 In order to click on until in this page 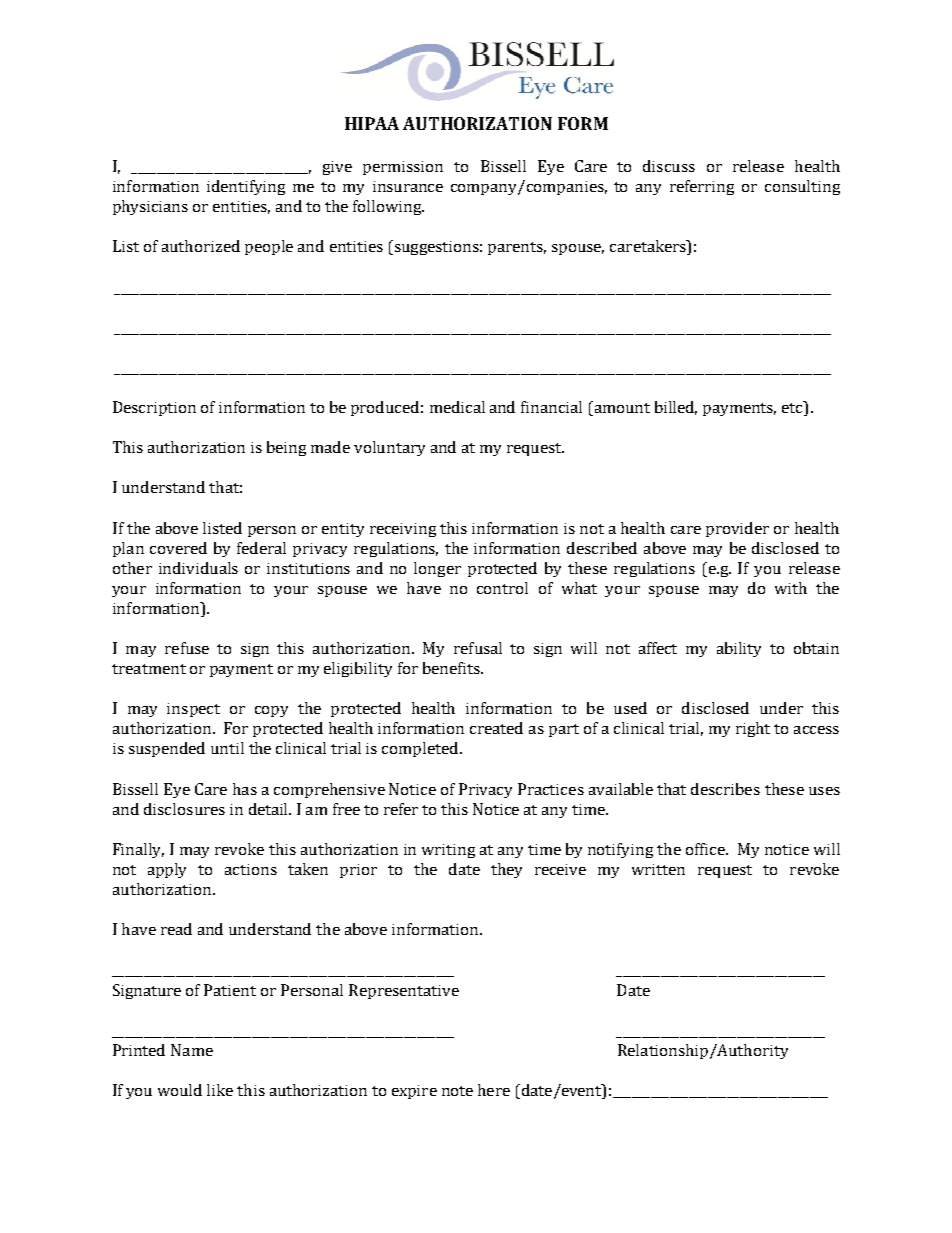, I will do `click(227, 748)`.
